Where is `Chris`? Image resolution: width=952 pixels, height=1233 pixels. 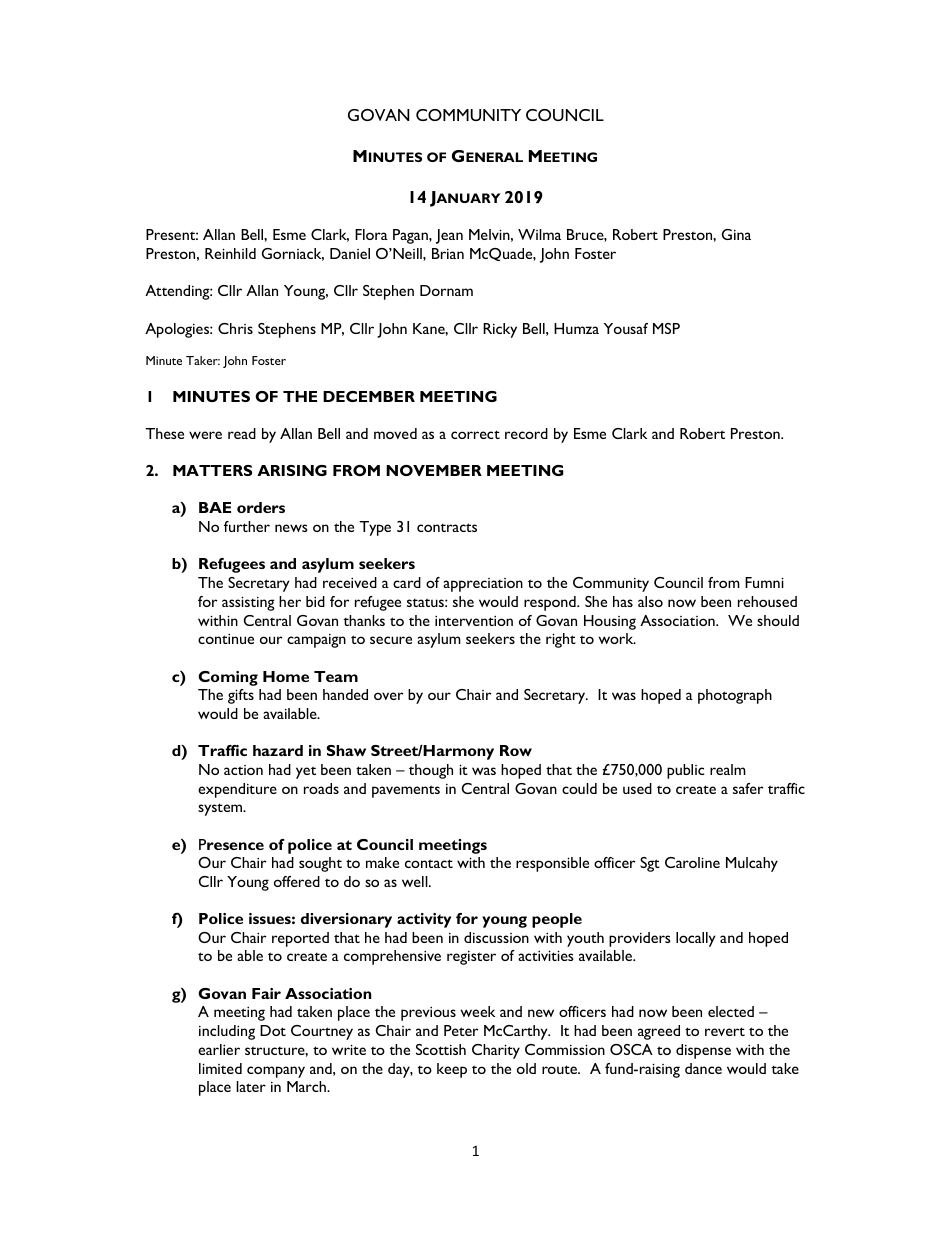
Chris is located at coordinates (235, 328).
